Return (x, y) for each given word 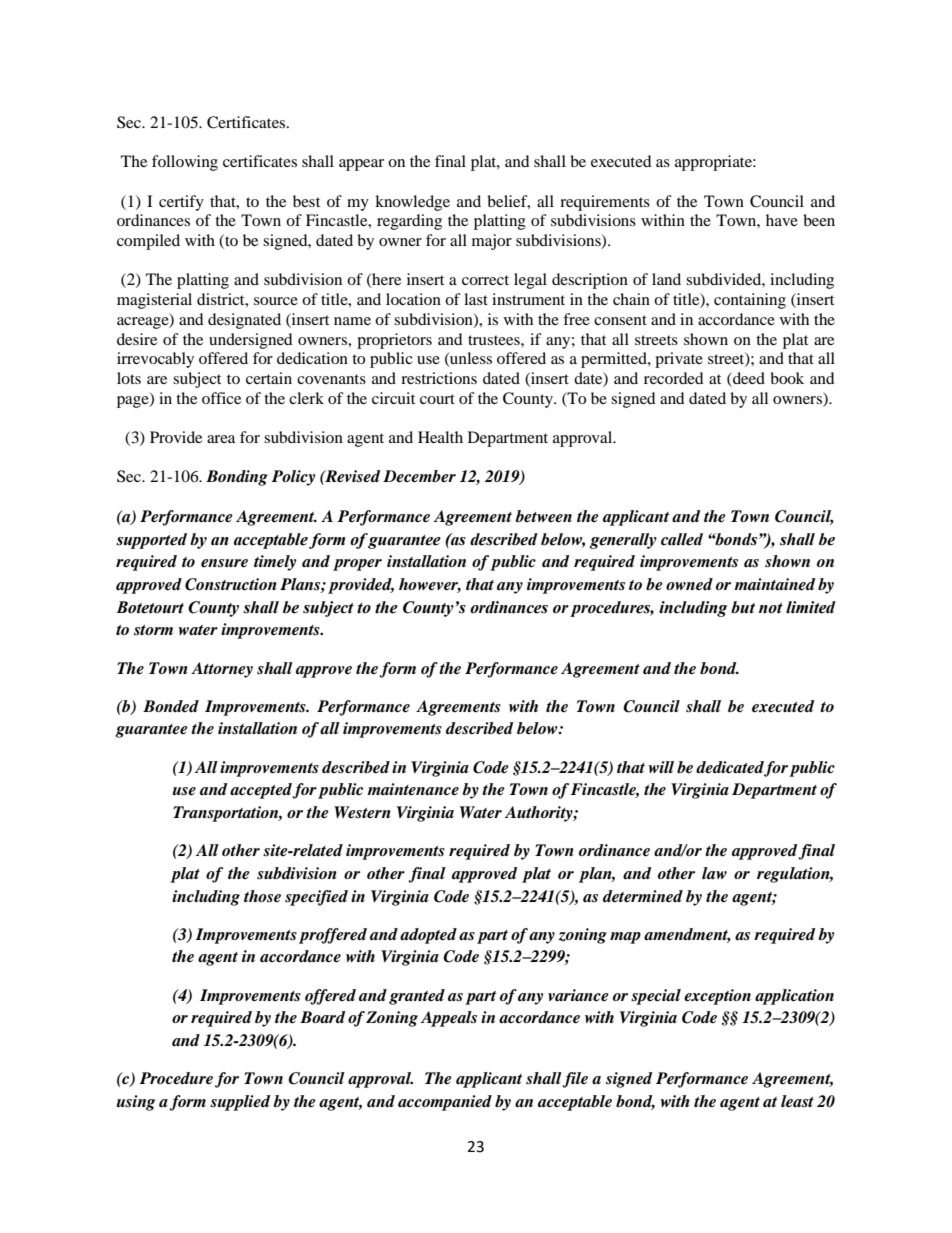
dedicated (730, 768)
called (682, 539)
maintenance (413, 789)
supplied (240, 1103)
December (419, 476)
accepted (261, 791)
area (221, 439)
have (782, 220)
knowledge (412, 203)
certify (181, 203)
